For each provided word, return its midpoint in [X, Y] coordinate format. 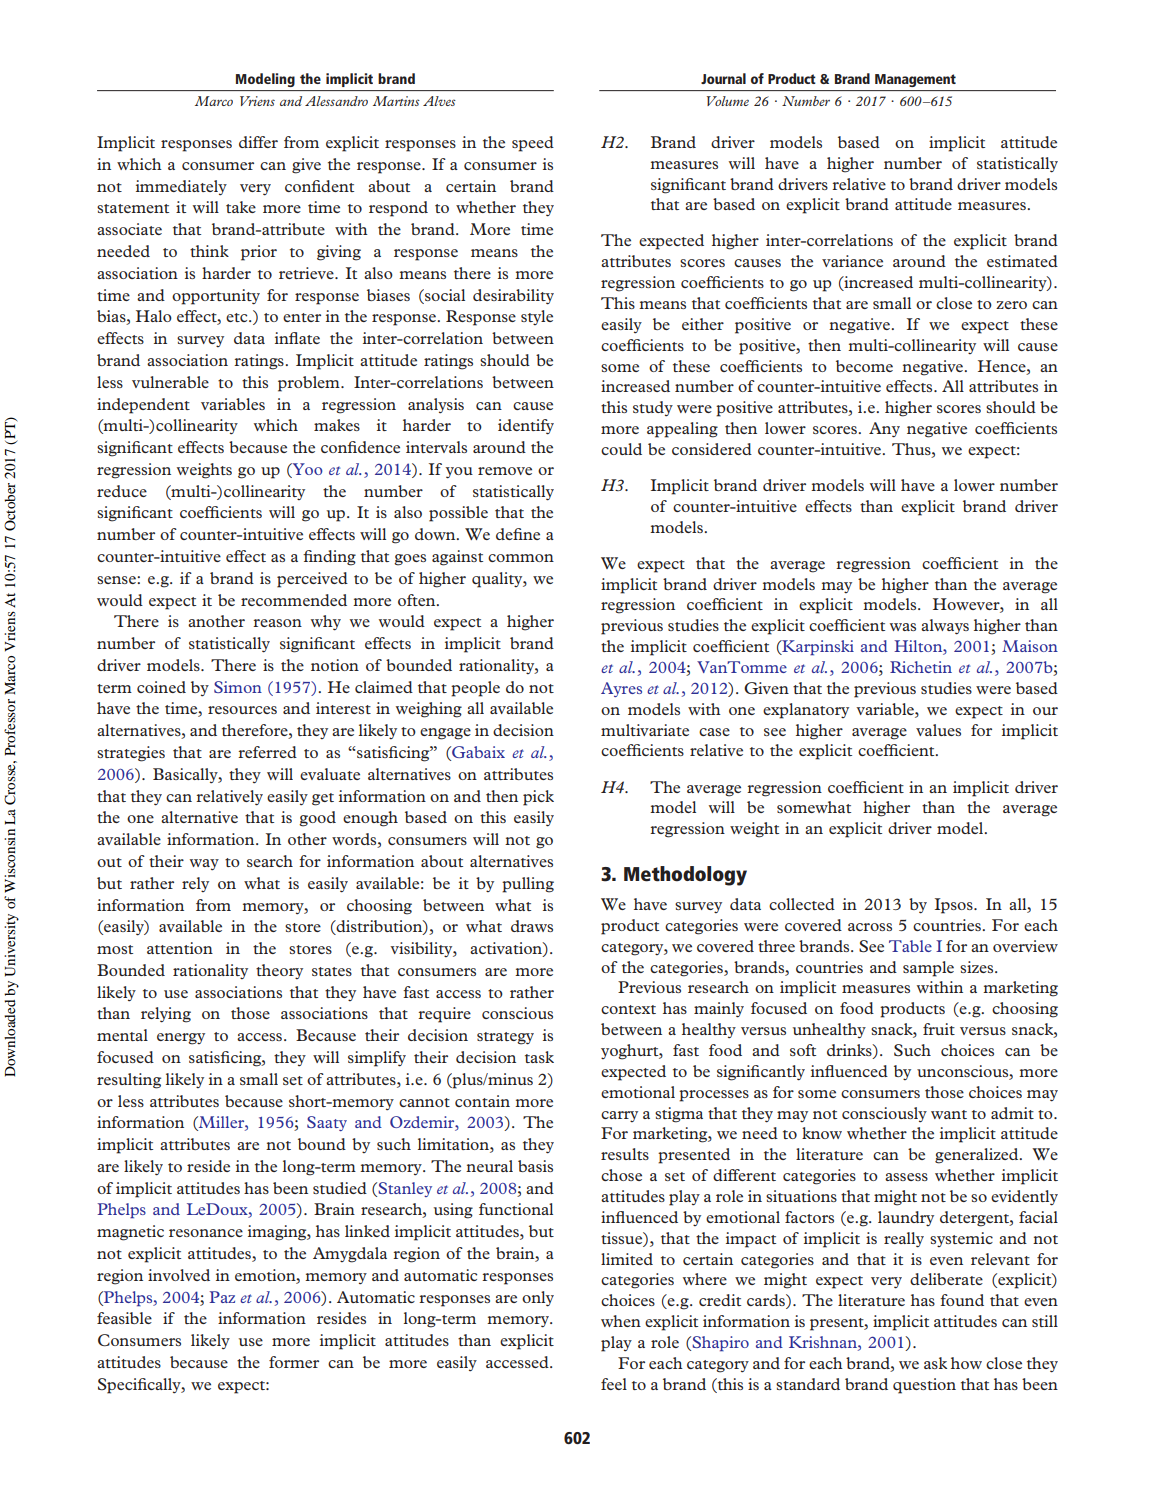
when [621, 1321]
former [294, 1362]
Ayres [621, 689]
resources [242, 710]
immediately [181, 187]
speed [533, 144]
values [938, 730]
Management [915, 80]
